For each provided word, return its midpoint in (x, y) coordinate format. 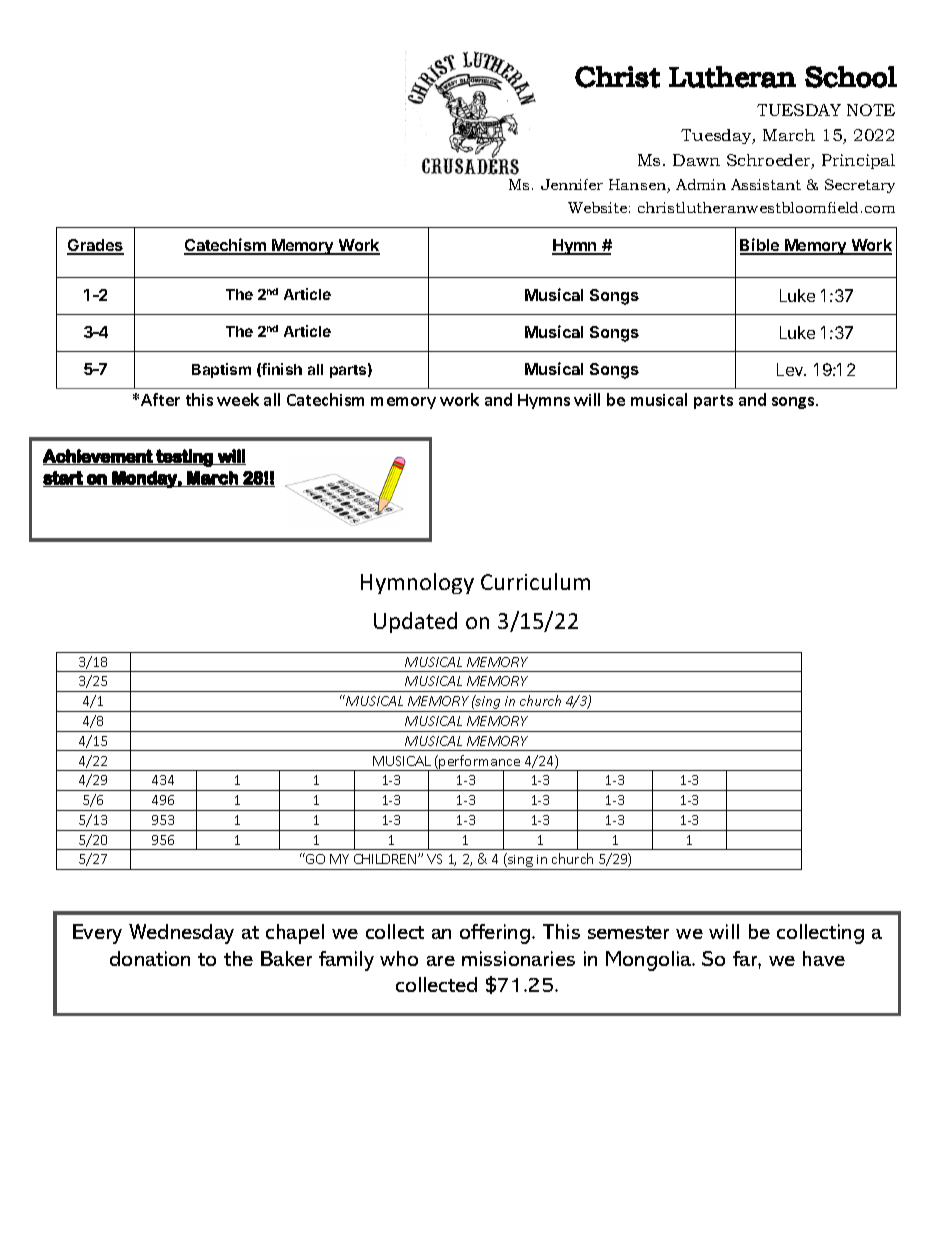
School (851, 77)
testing (184, 458)
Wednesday (181, 934)
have (824, 958)
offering (496, 934)
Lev (791, 369)
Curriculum (535, 581)
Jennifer (572, 184)
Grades (95, 246)
